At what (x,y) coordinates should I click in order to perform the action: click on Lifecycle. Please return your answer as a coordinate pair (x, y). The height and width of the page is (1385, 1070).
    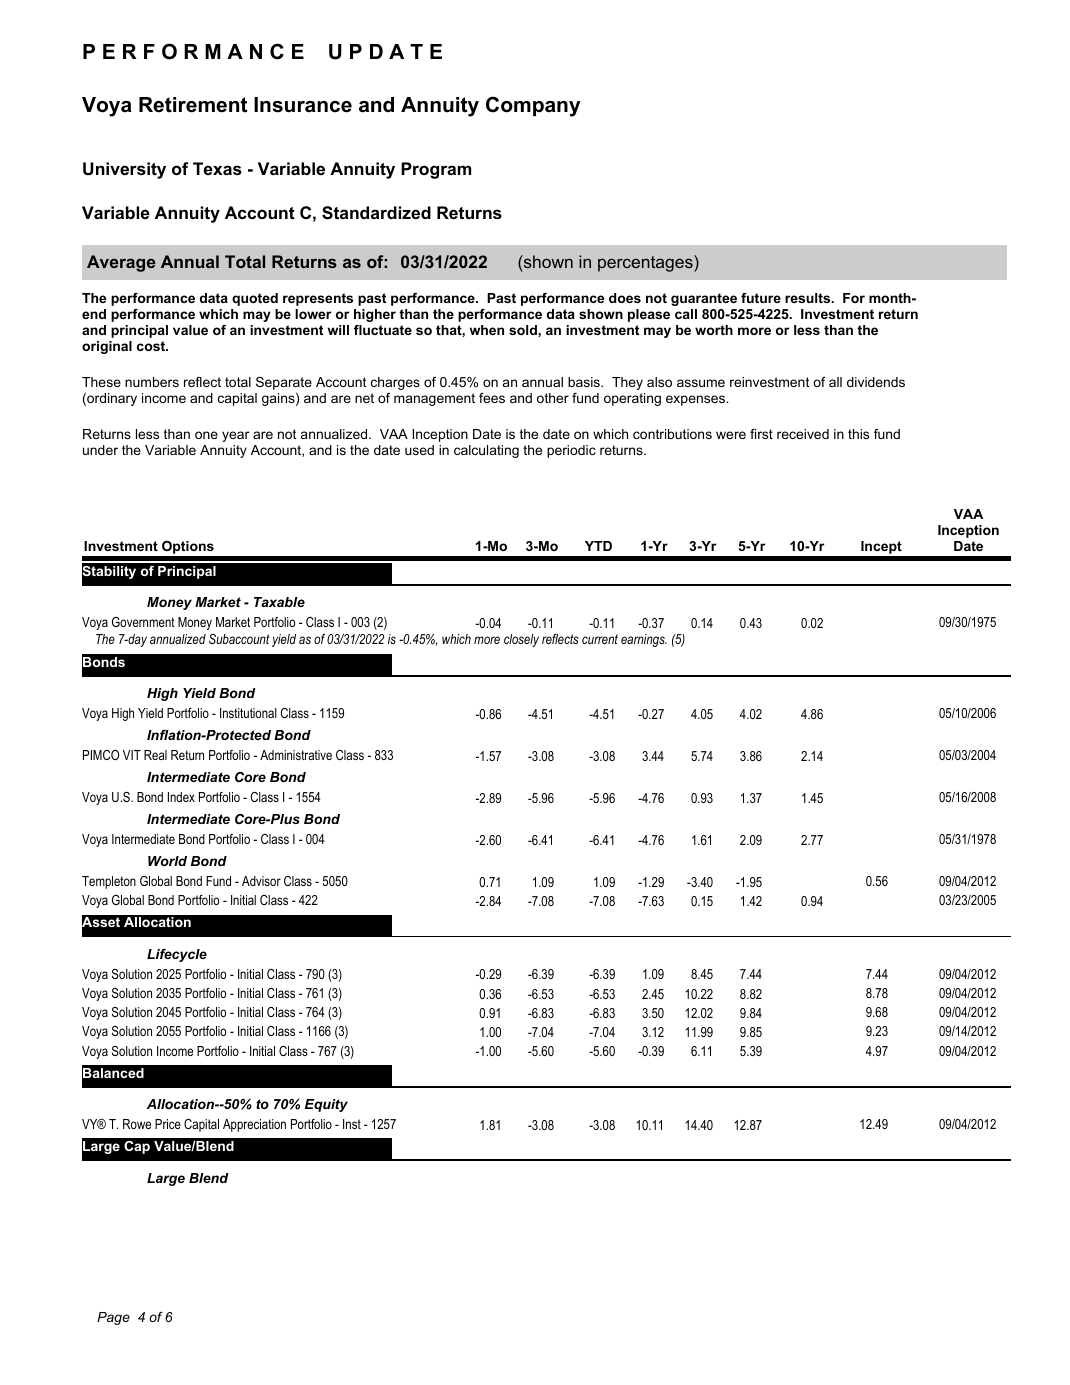
    Looking at the image, I should click on (177, 955).
